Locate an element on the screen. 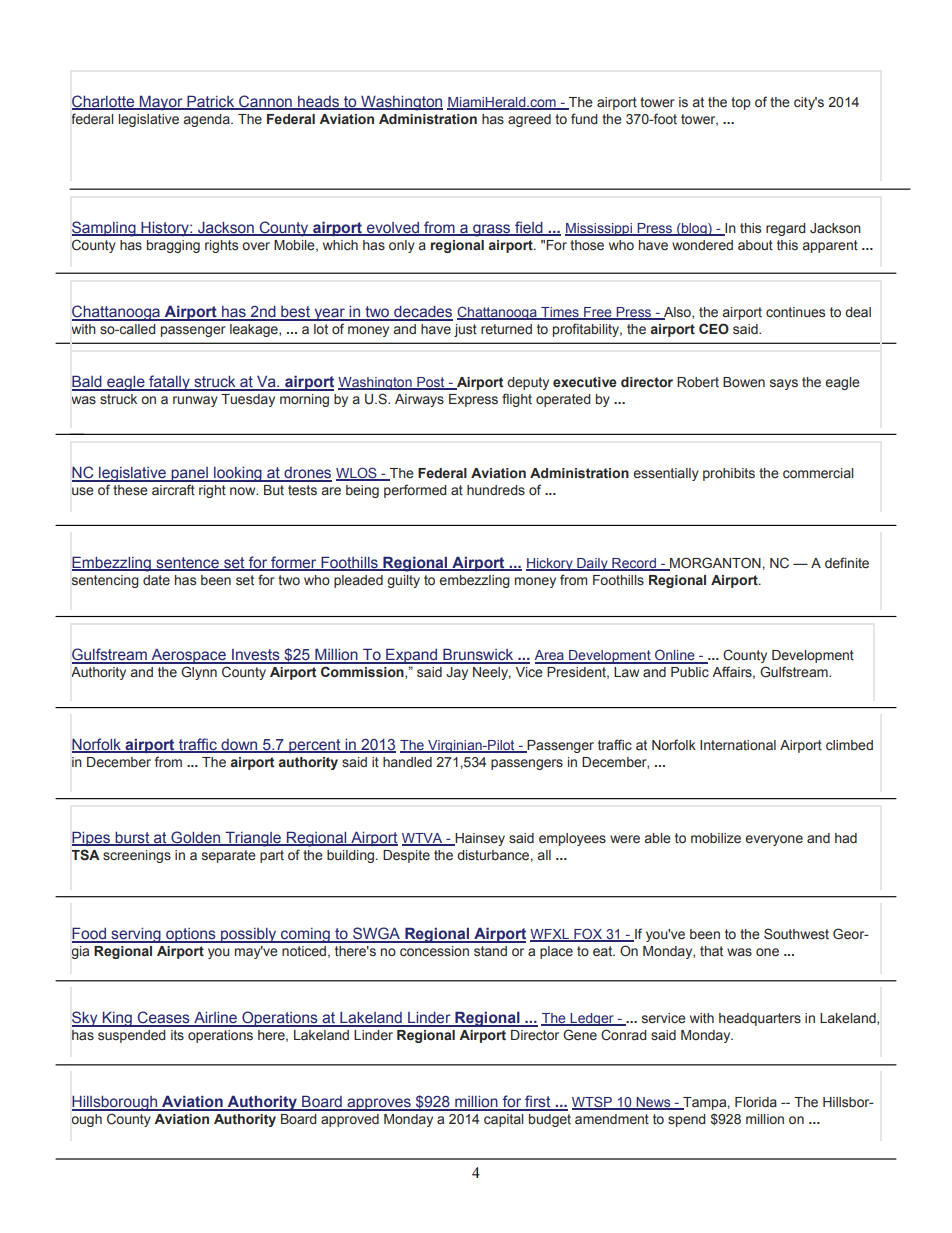 The width and height of the screenshot is (952, 1233). definite is located at coordinates (847, 563).
